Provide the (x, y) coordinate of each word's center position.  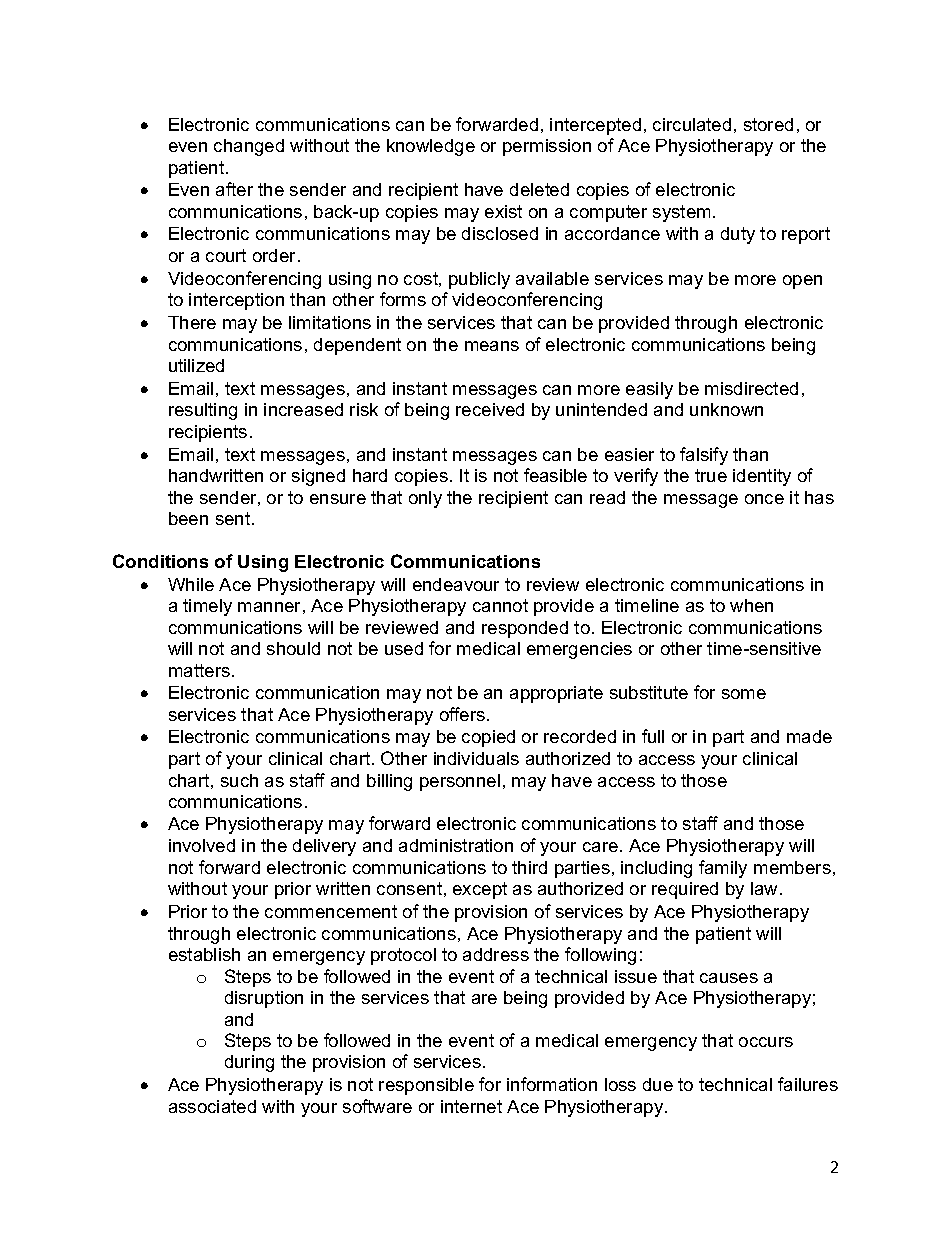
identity (762, 477)
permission (547, 147)
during (249, 1063)
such (239, 780)
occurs (766, 1042)
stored (768, 124)
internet (471, 1106)
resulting (203, 411)
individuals (476, 758)
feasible (555, 475)
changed (249, 147)
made (809, 736)
